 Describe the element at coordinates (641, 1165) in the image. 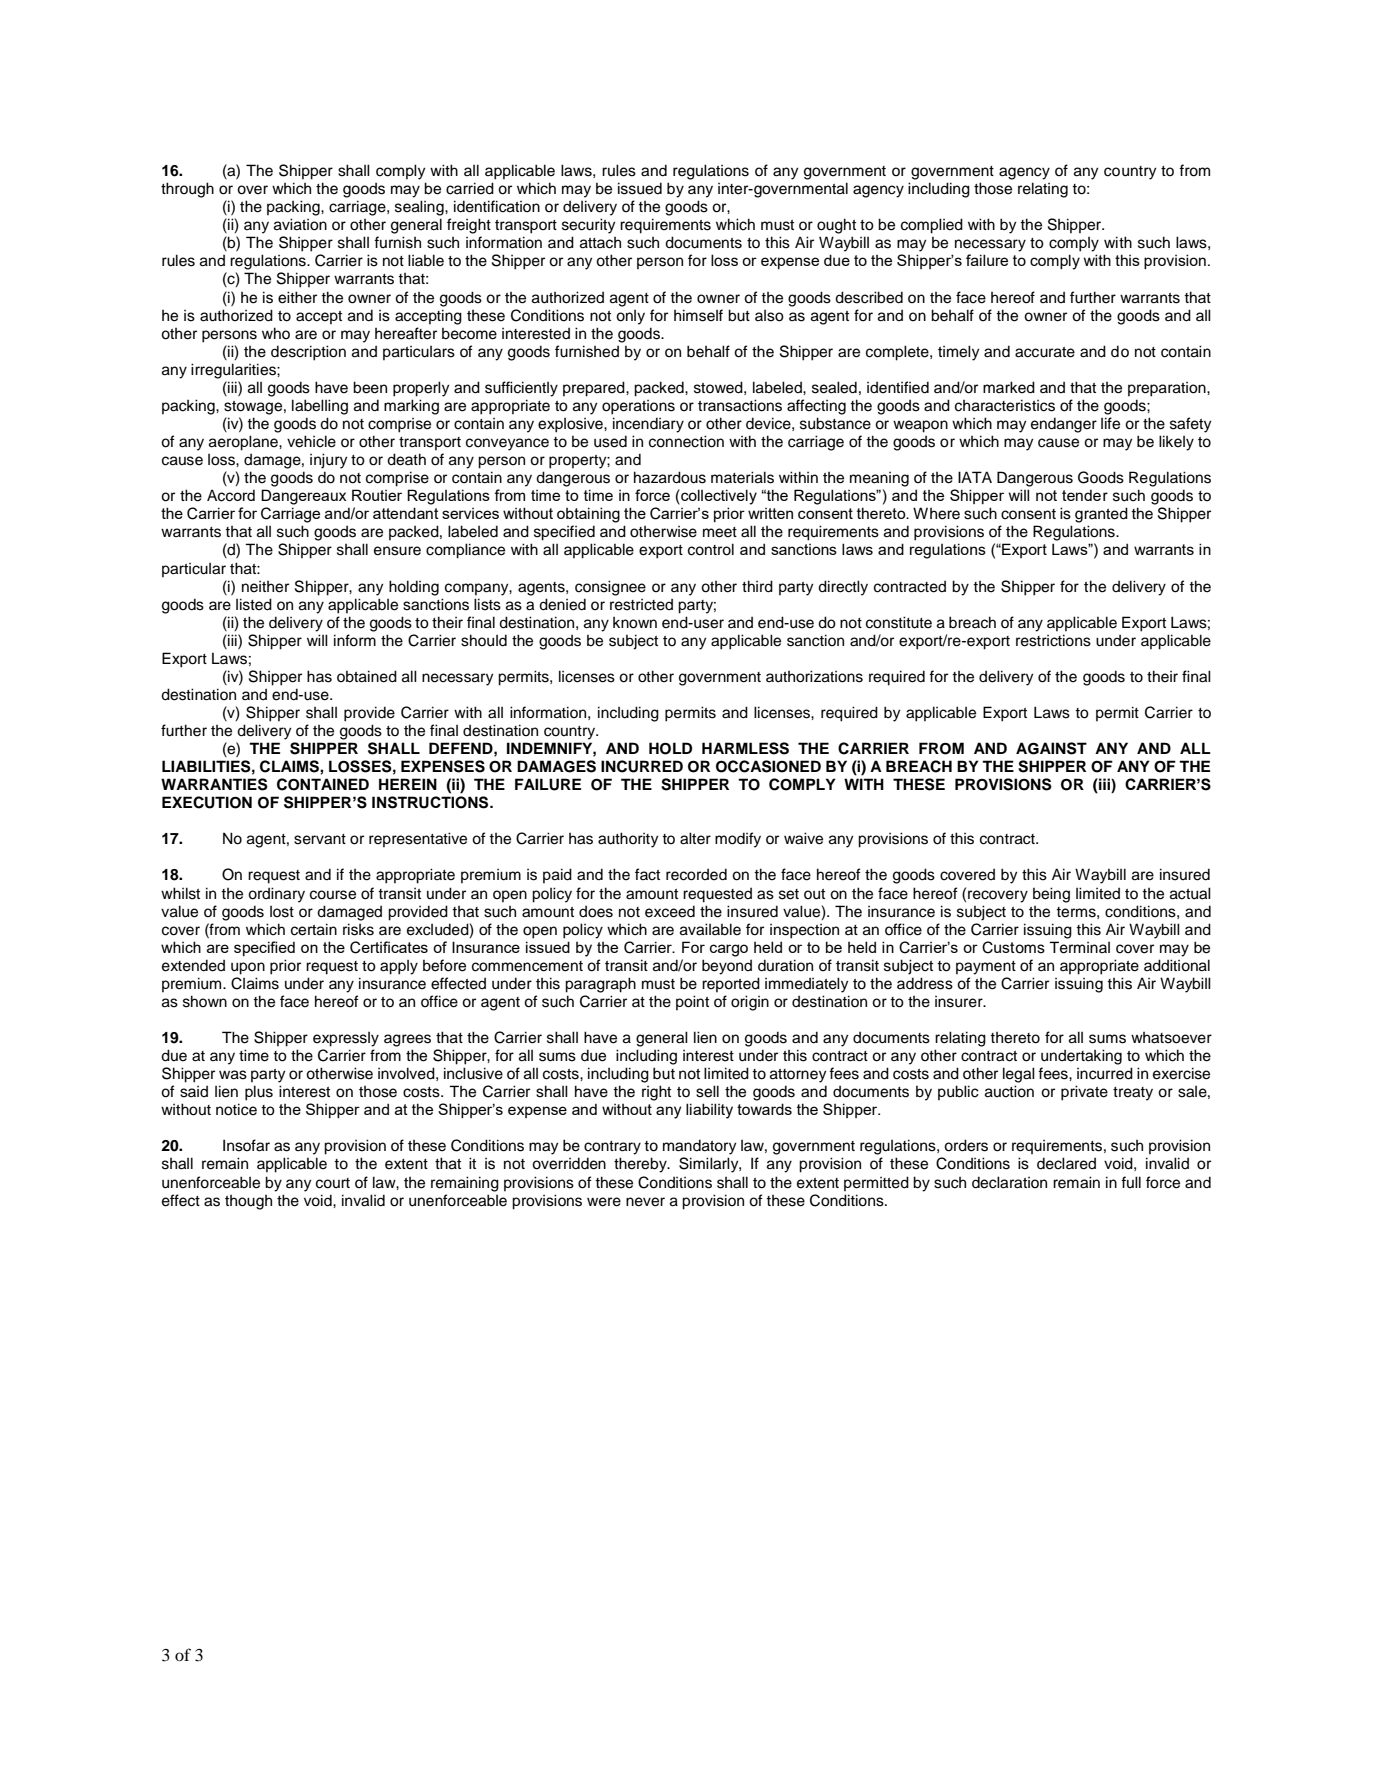

I see `thereby` at that location.
